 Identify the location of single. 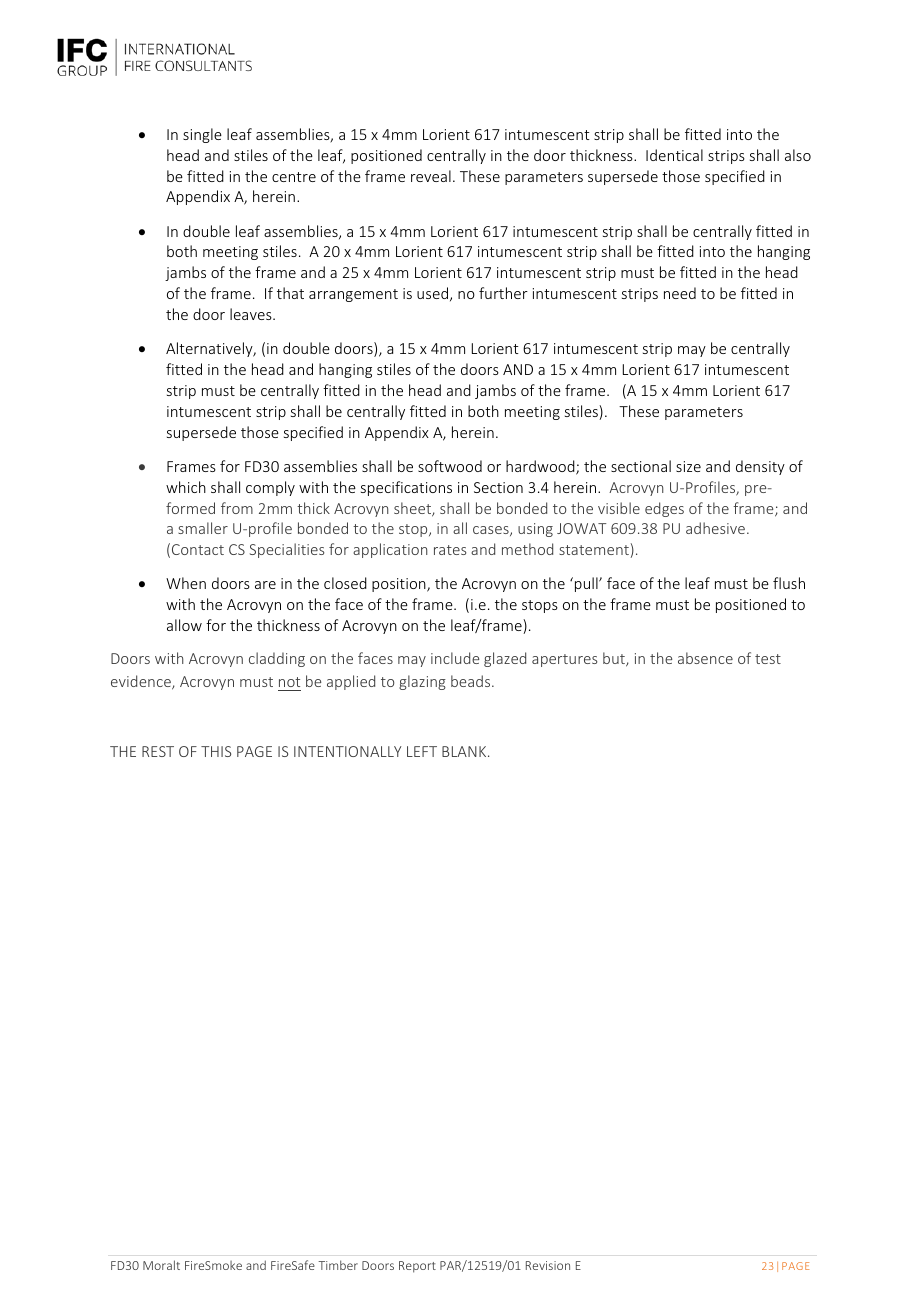
(202, 135).
